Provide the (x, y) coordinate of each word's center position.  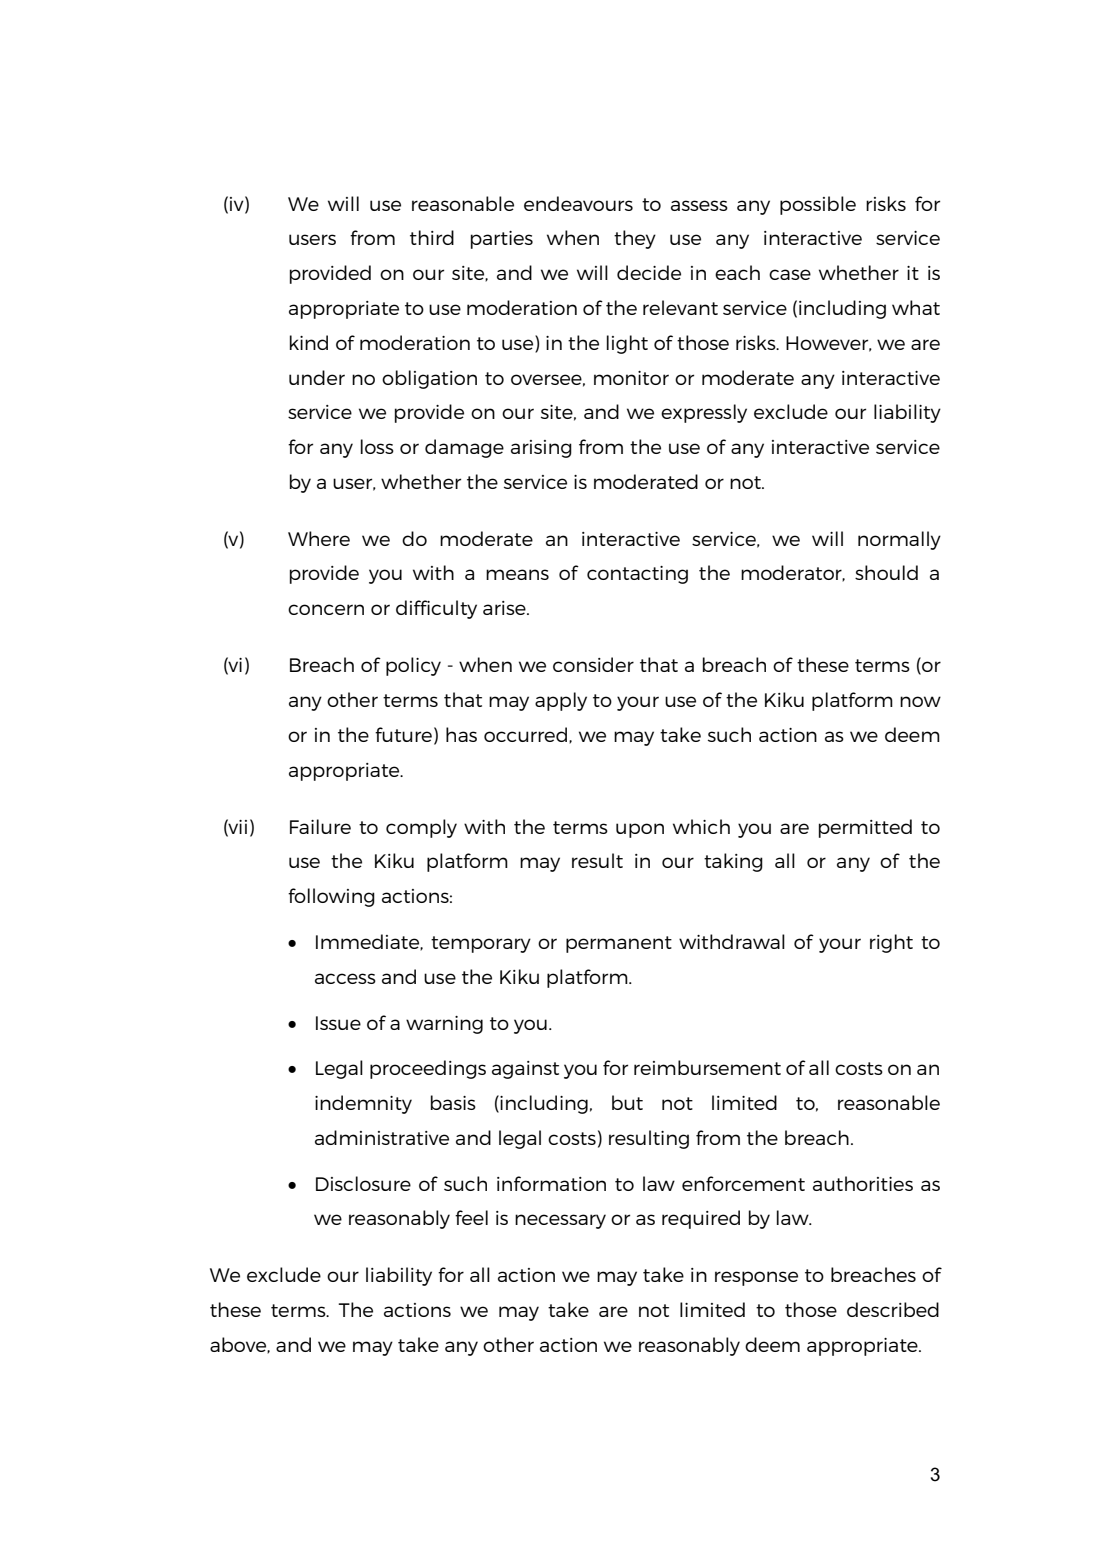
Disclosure (363, 1183)
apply (561, 701)
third (432, 237)
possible (818, 205)
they (635, 239)
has (461, 734)
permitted (865, 828)
